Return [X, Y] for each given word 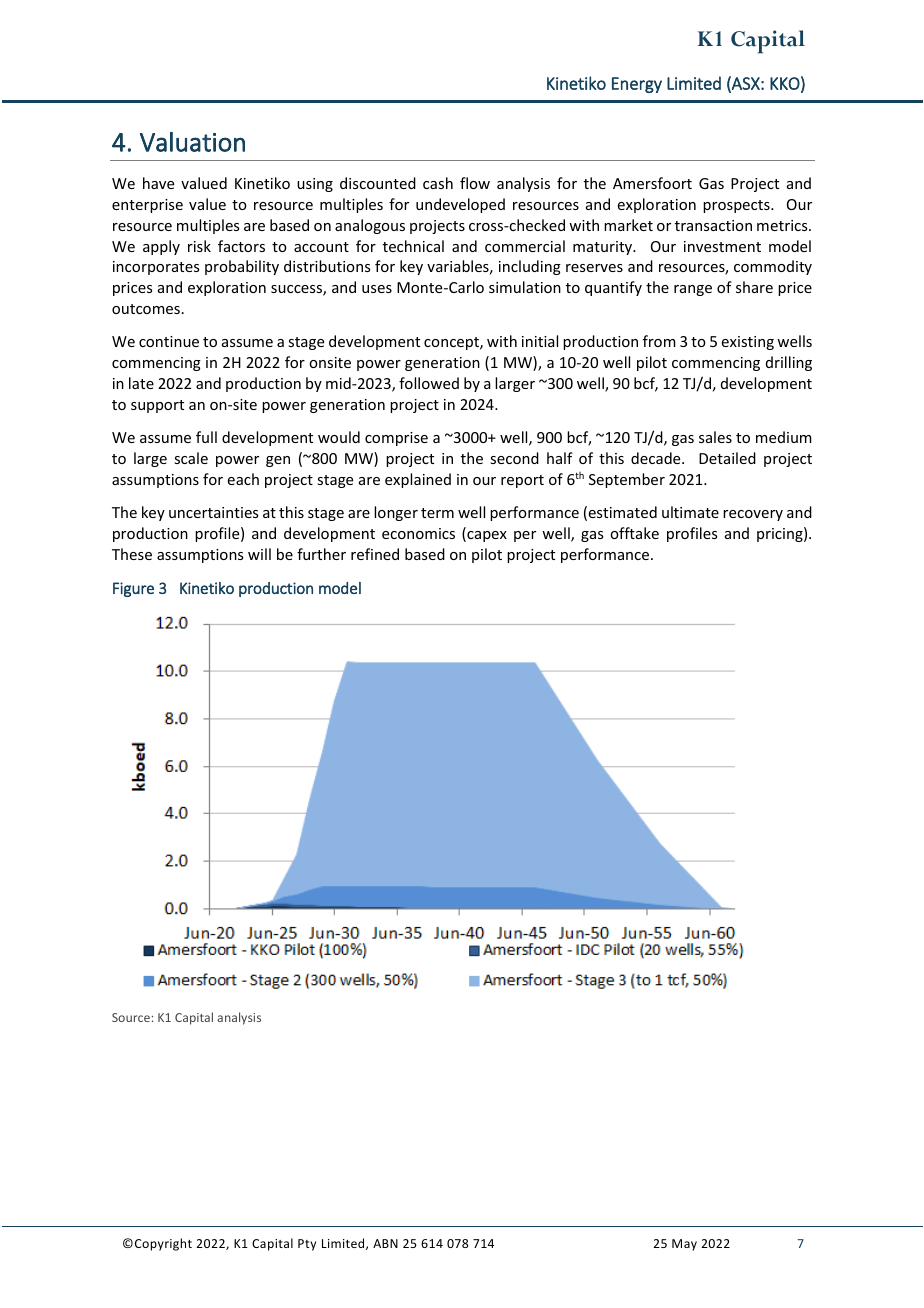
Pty [307, 1245]
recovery [753, 515]
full [206, 437]
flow [475, 183]
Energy [637, 85]
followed [429, 383]
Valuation [192, 142]
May [684, 1245]
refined [375, 554]
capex [486, 536]
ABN [385, 1243]
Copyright [163, 1244]
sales [715, 437]
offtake [634, 533]
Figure [133, 589]
